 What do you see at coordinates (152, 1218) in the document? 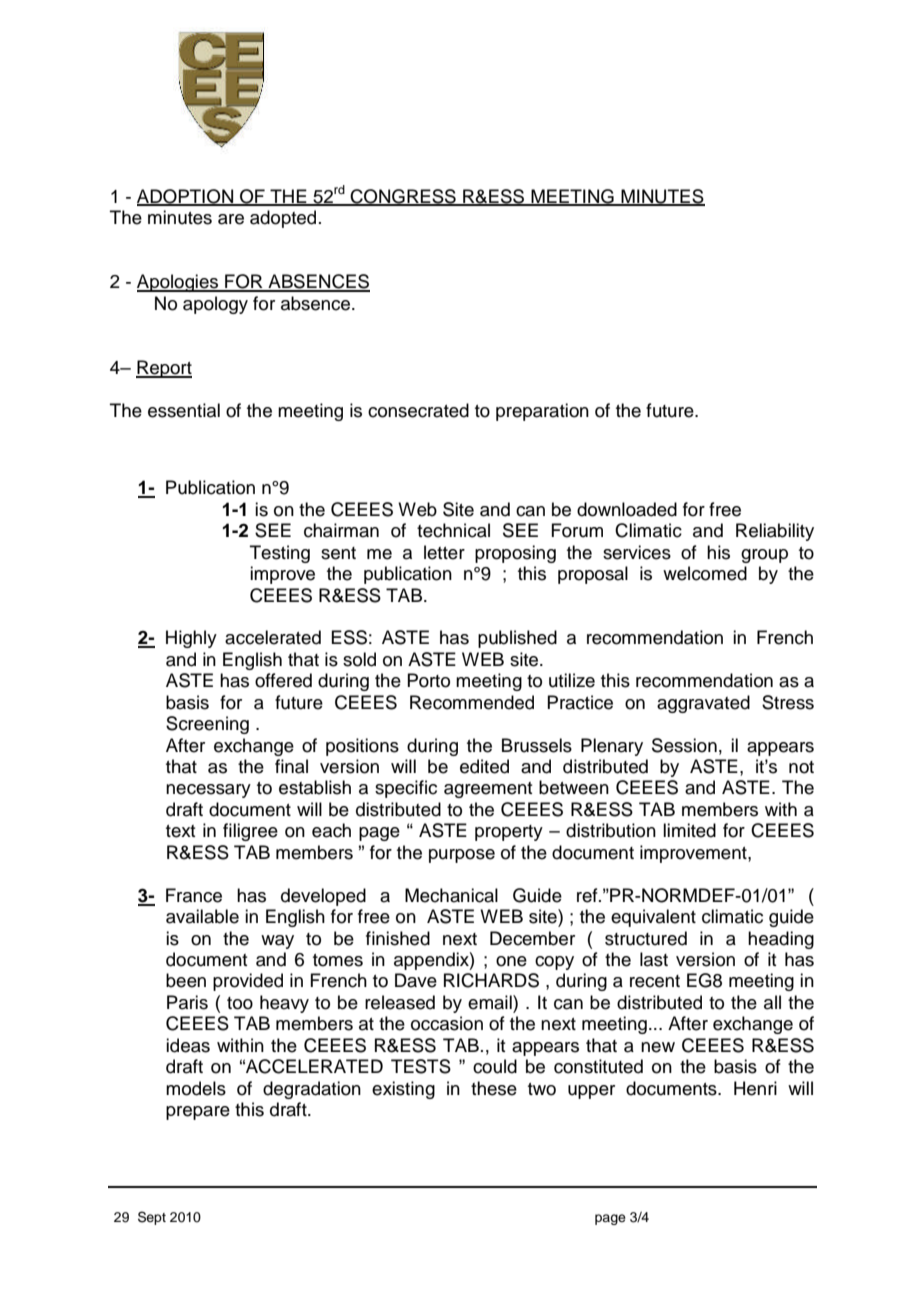
I see `Sept` at bounding box center [152, 1218].
